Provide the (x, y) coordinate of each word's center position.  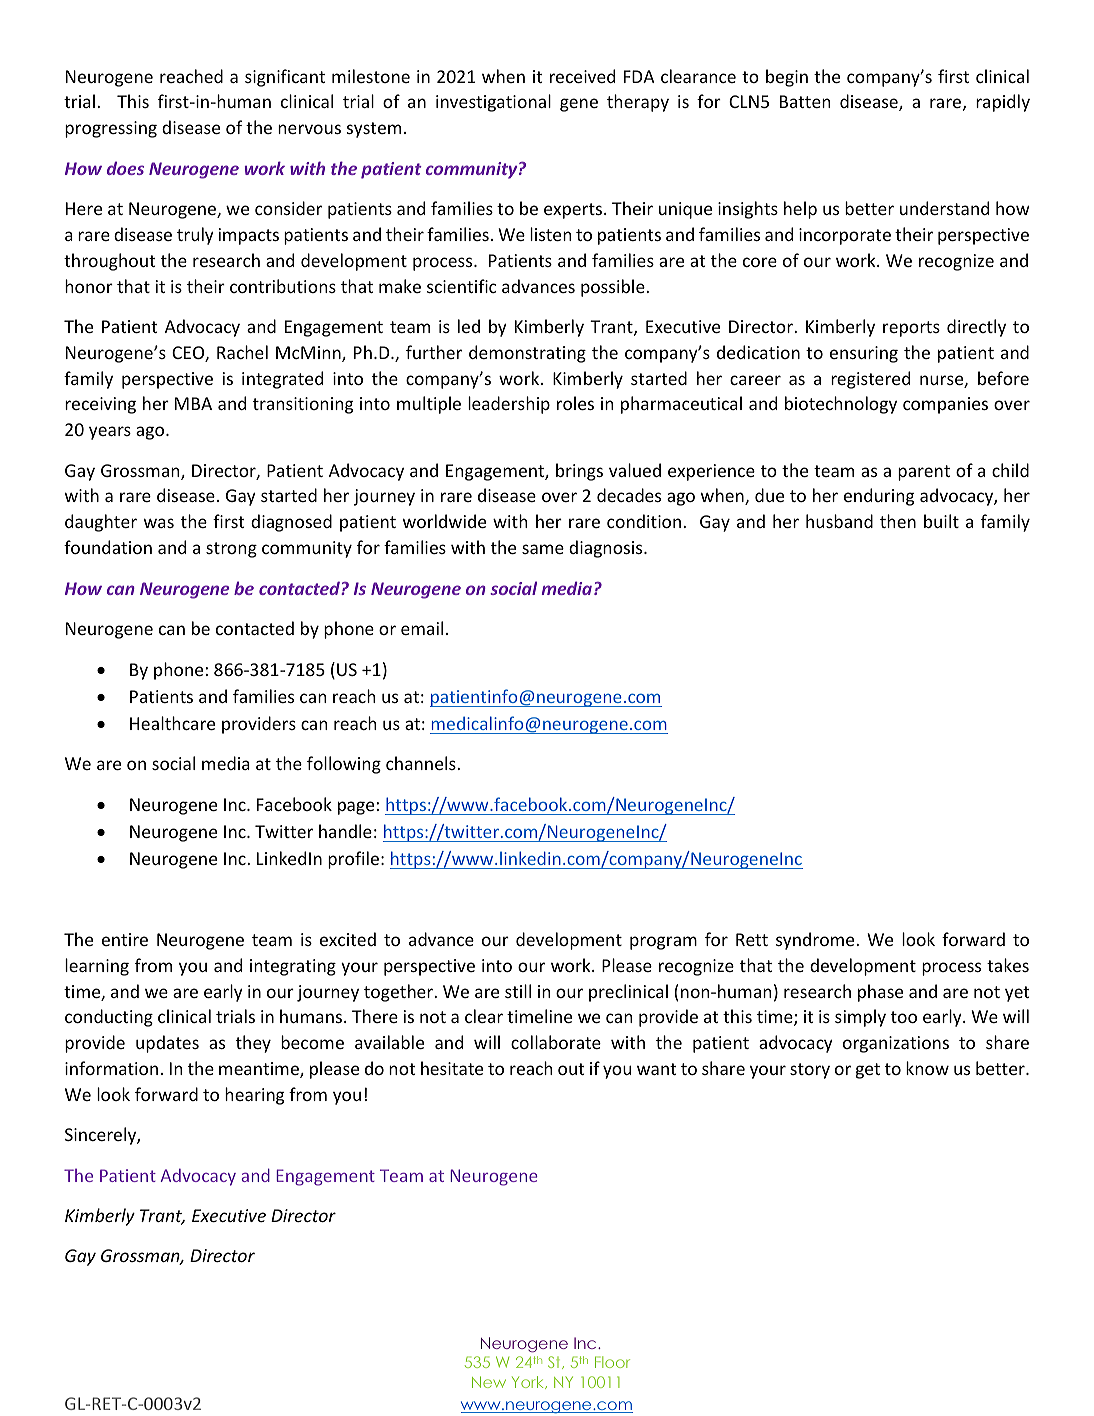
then (898, 521)
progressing (111, 129)
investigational (493, 103)
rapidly (1003, 103)
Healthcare (172, 723)
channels (422, 763)
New (489, 1382)
